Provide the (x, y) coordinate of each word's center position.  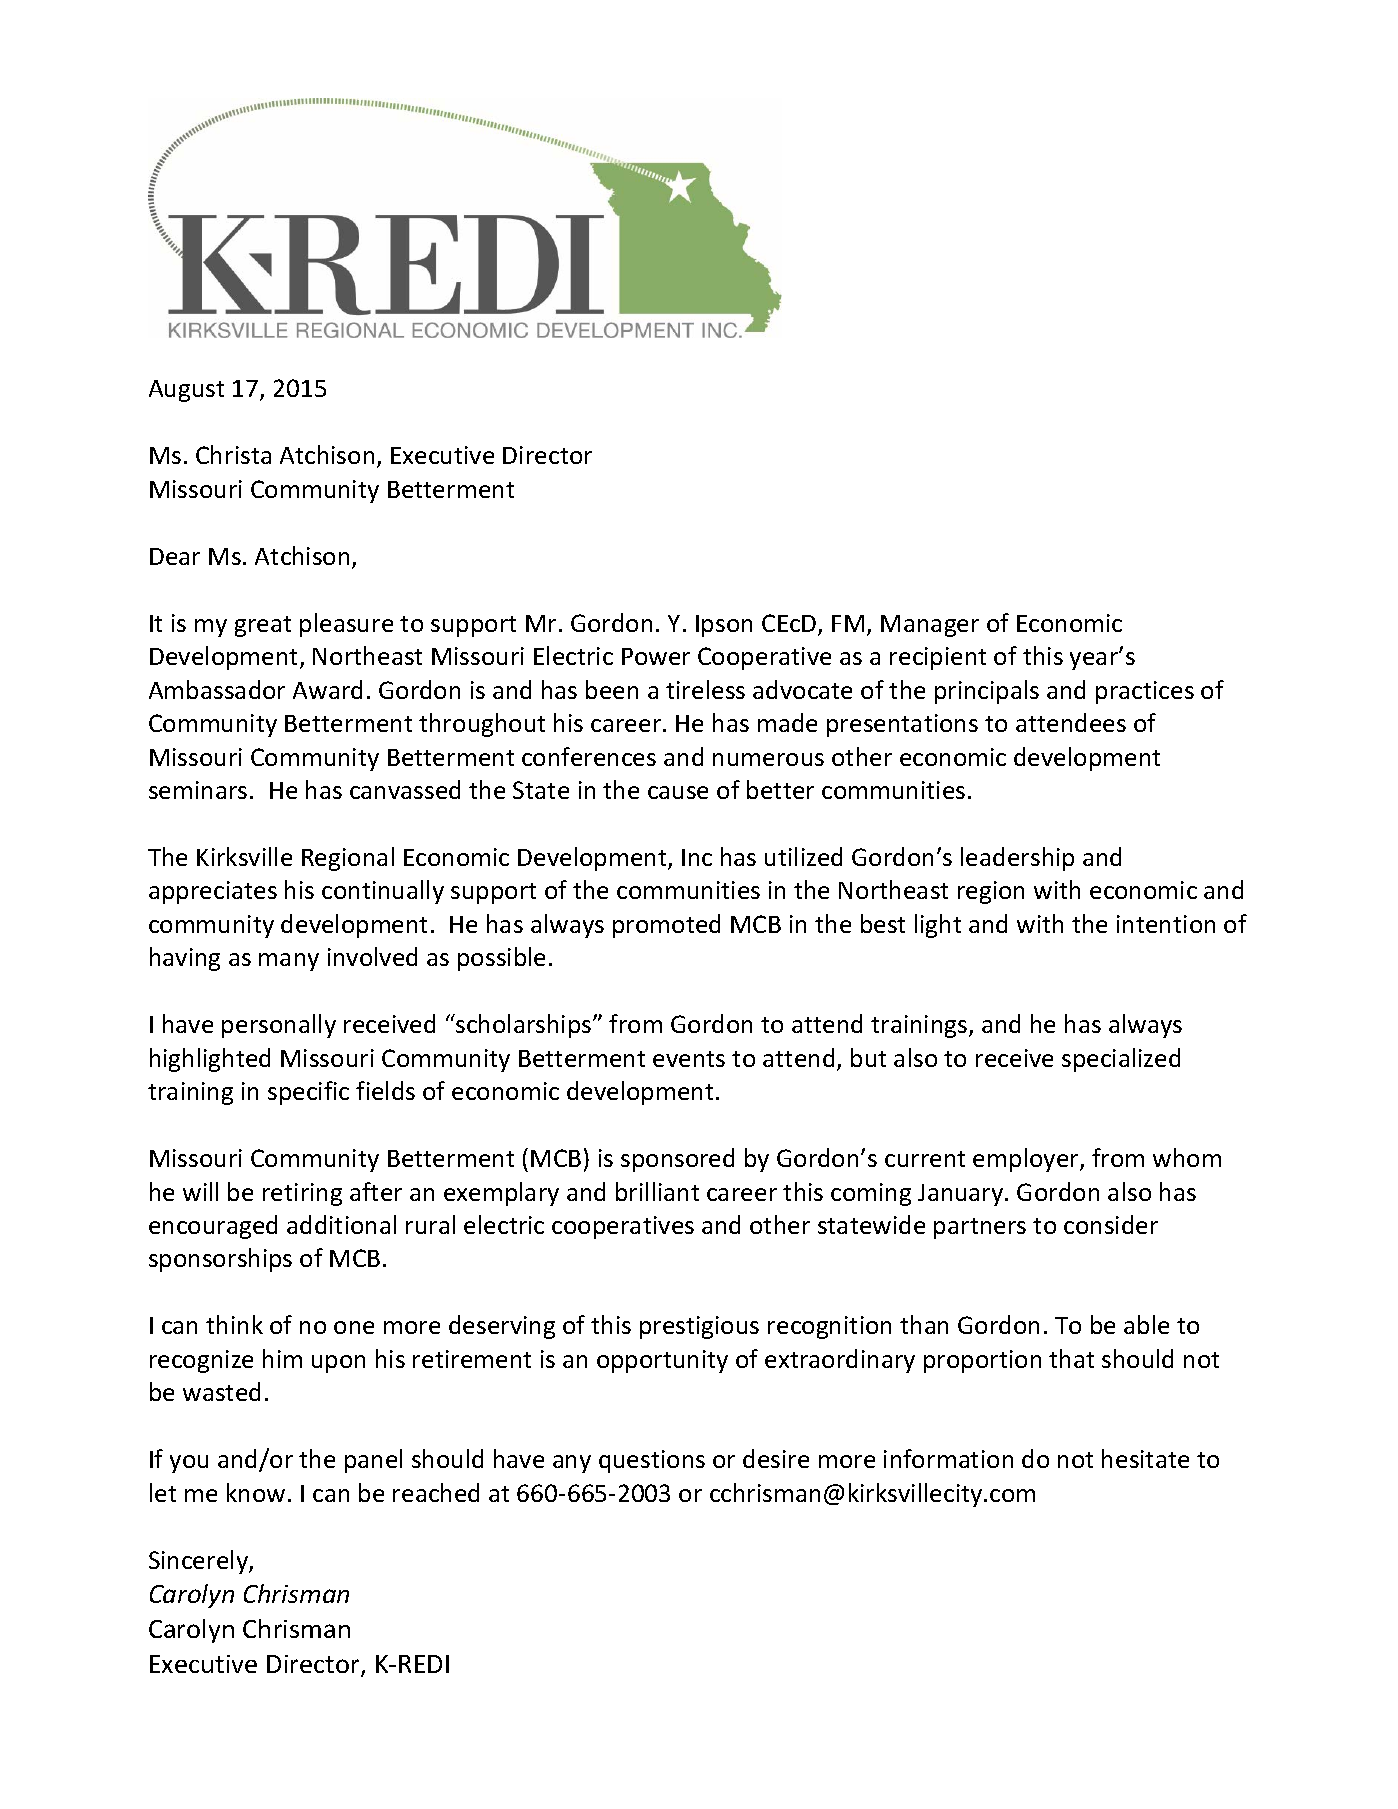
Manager (930, 626)
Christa (233, 454)
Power (656, 656)
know (256, 1492)
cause (678, 792)
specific (308, 1093)
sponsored (677, 1160)
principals (987, 692)
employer (1027, 1160)
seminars (198, 790)
